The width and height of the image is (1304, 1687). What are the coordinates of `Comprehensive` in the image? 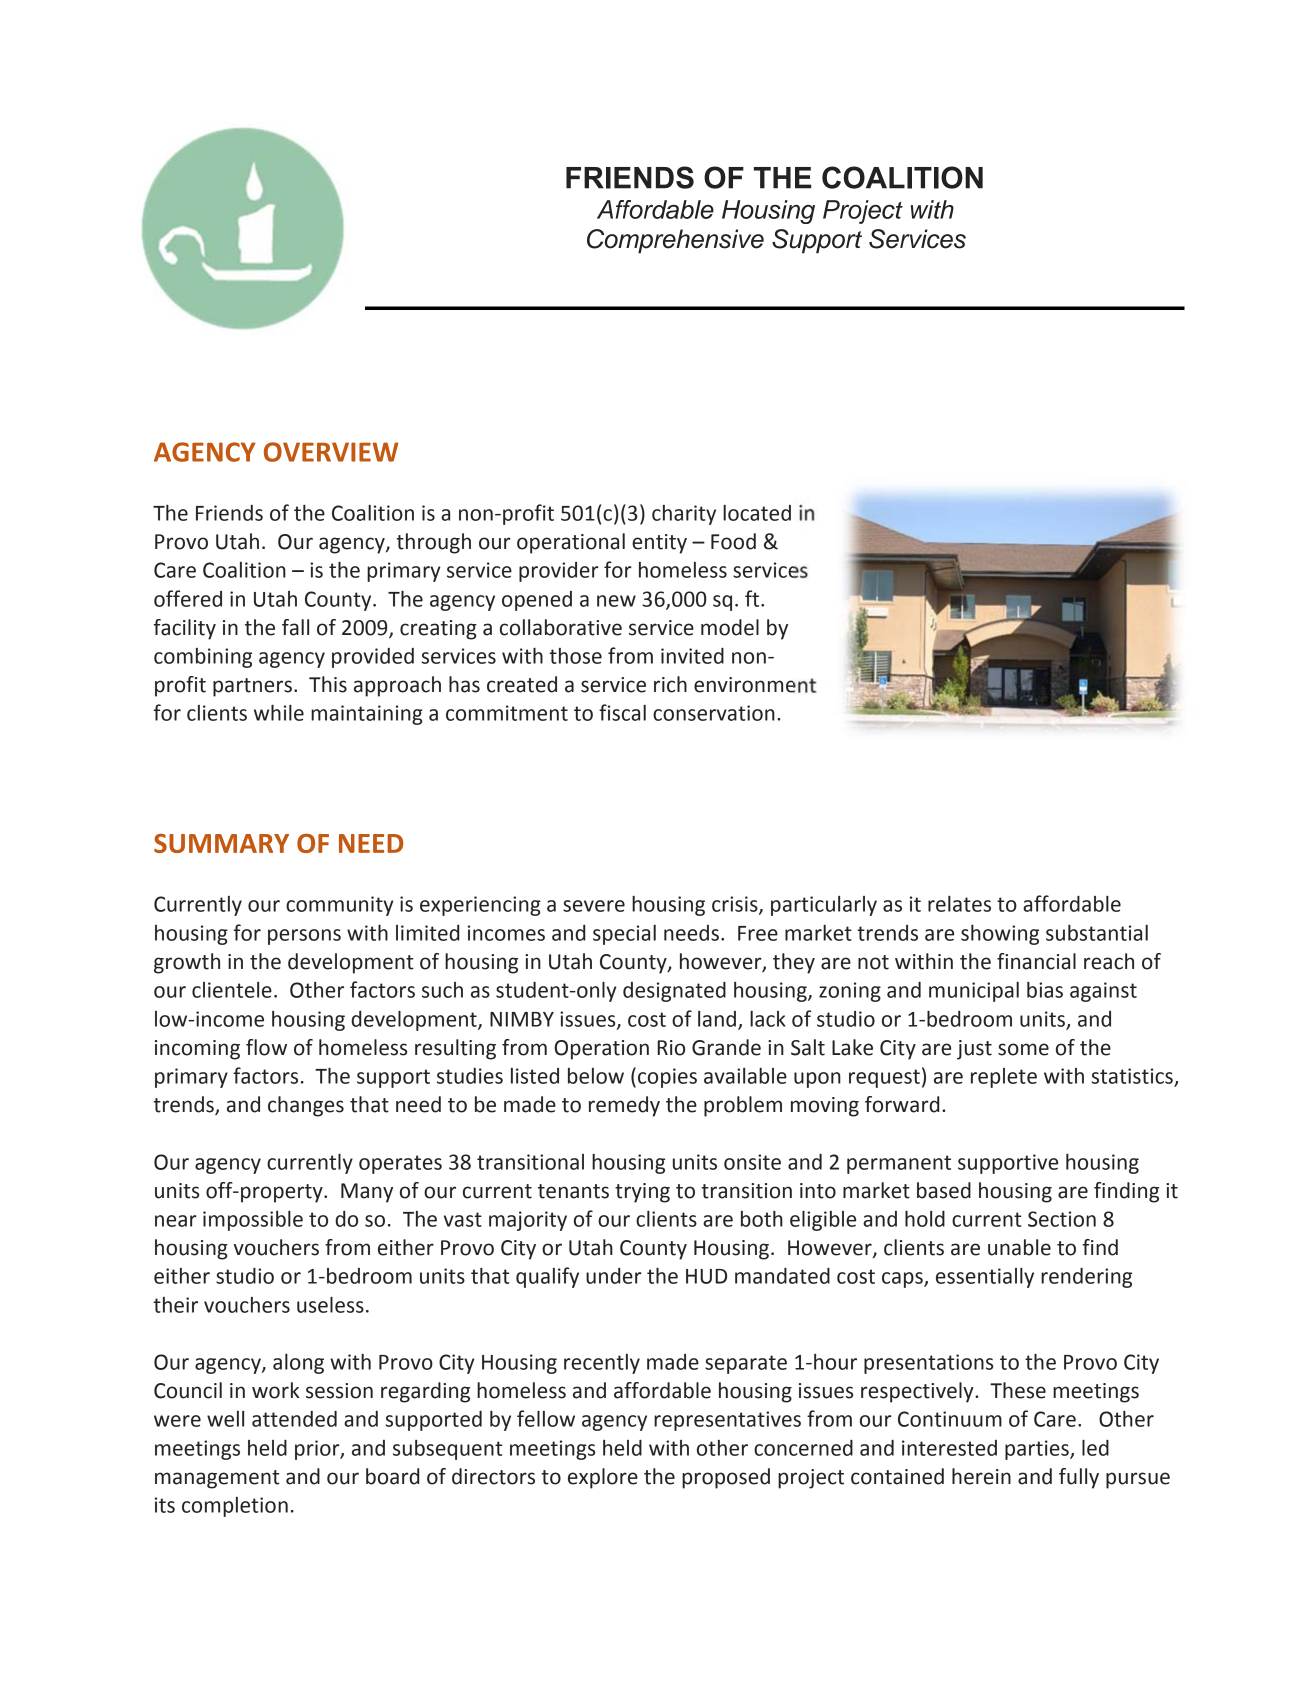 It's located at (675, 241).
